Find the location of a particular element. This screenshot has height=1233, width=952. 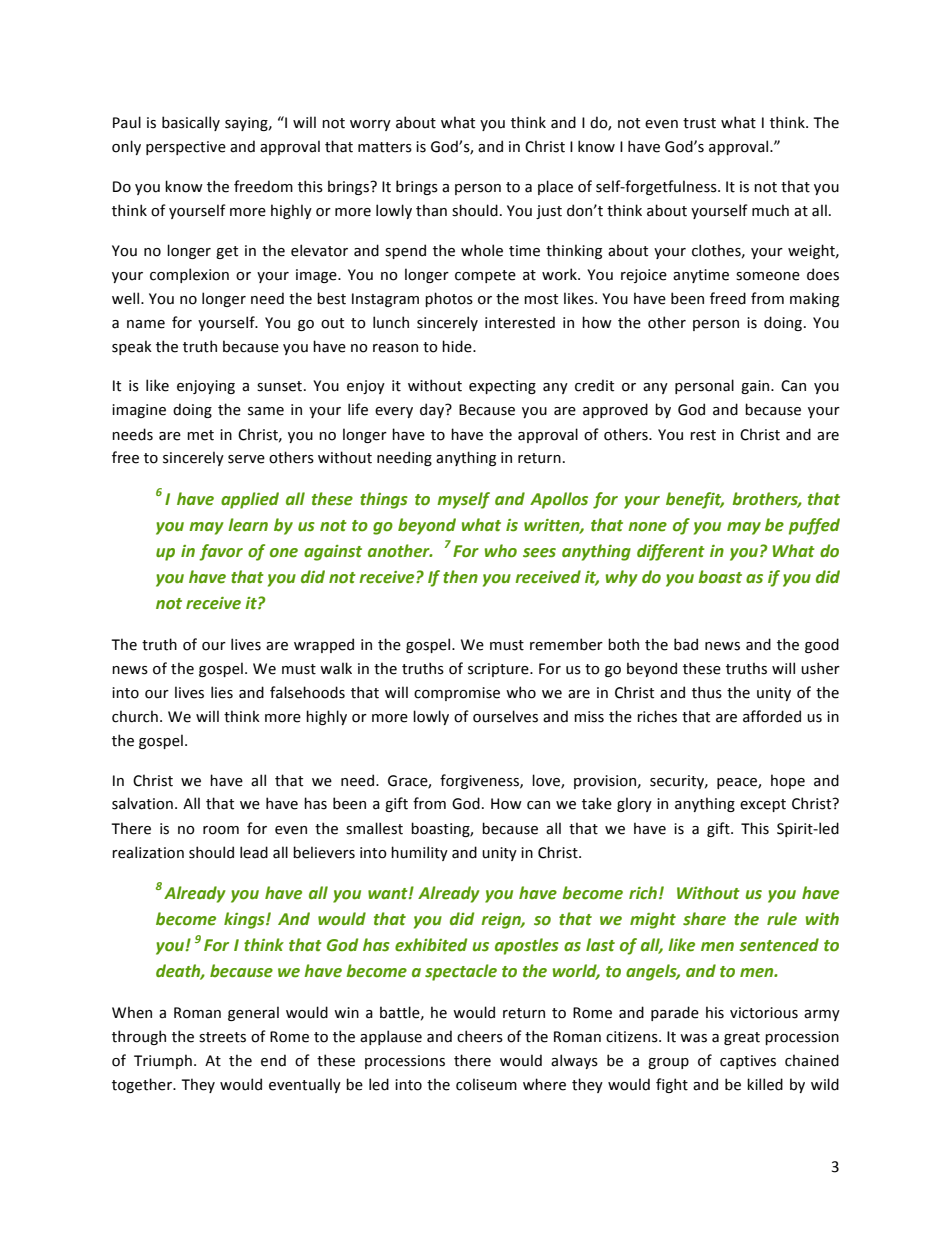

benefit is located at coordinates (695, 500).
